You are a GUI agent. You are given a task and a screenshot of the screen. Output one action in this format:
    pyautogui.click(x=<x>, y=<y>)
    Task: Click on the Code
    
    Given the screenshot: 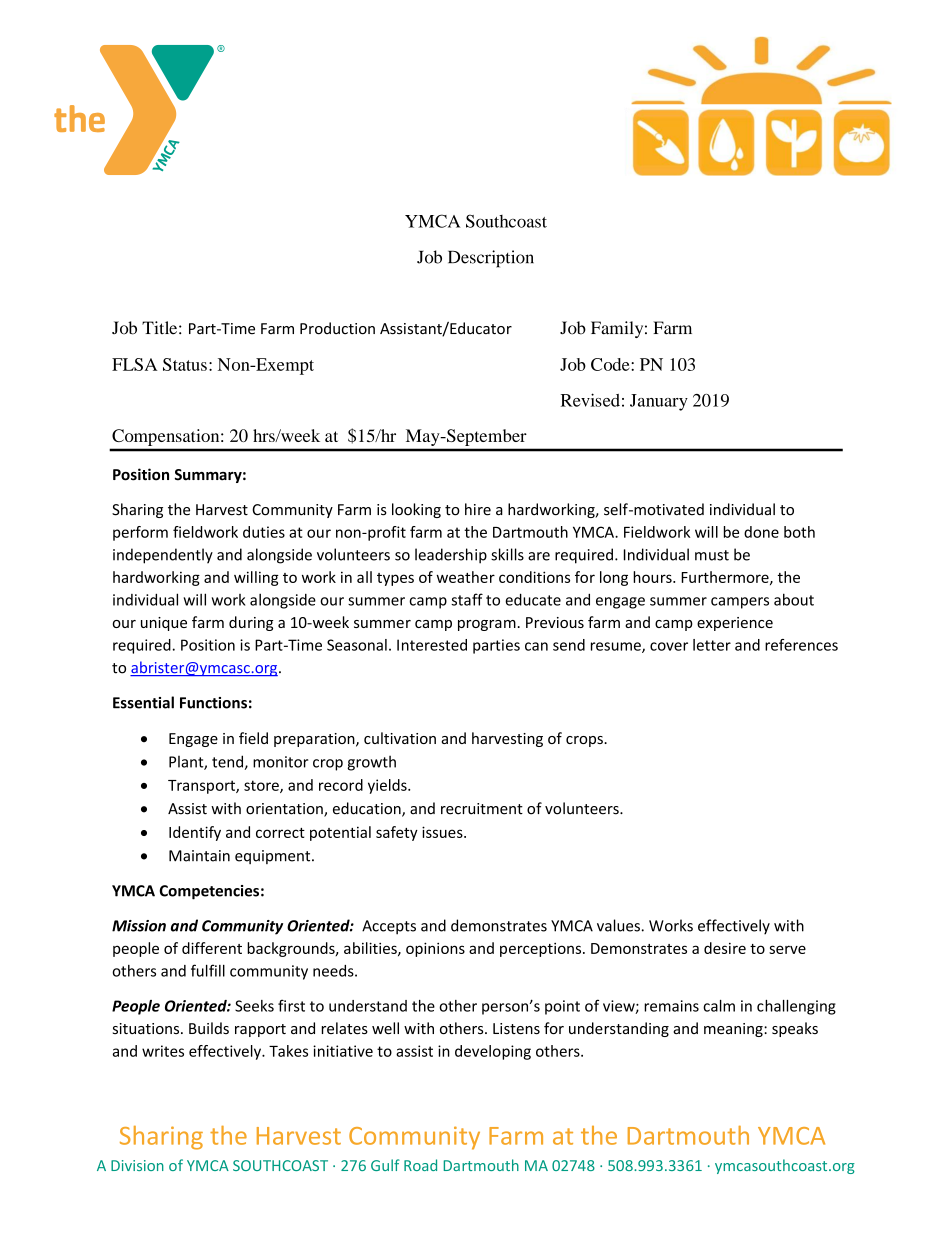 What is the action you would take?
    pyautogui.click(x=611, y=364)
